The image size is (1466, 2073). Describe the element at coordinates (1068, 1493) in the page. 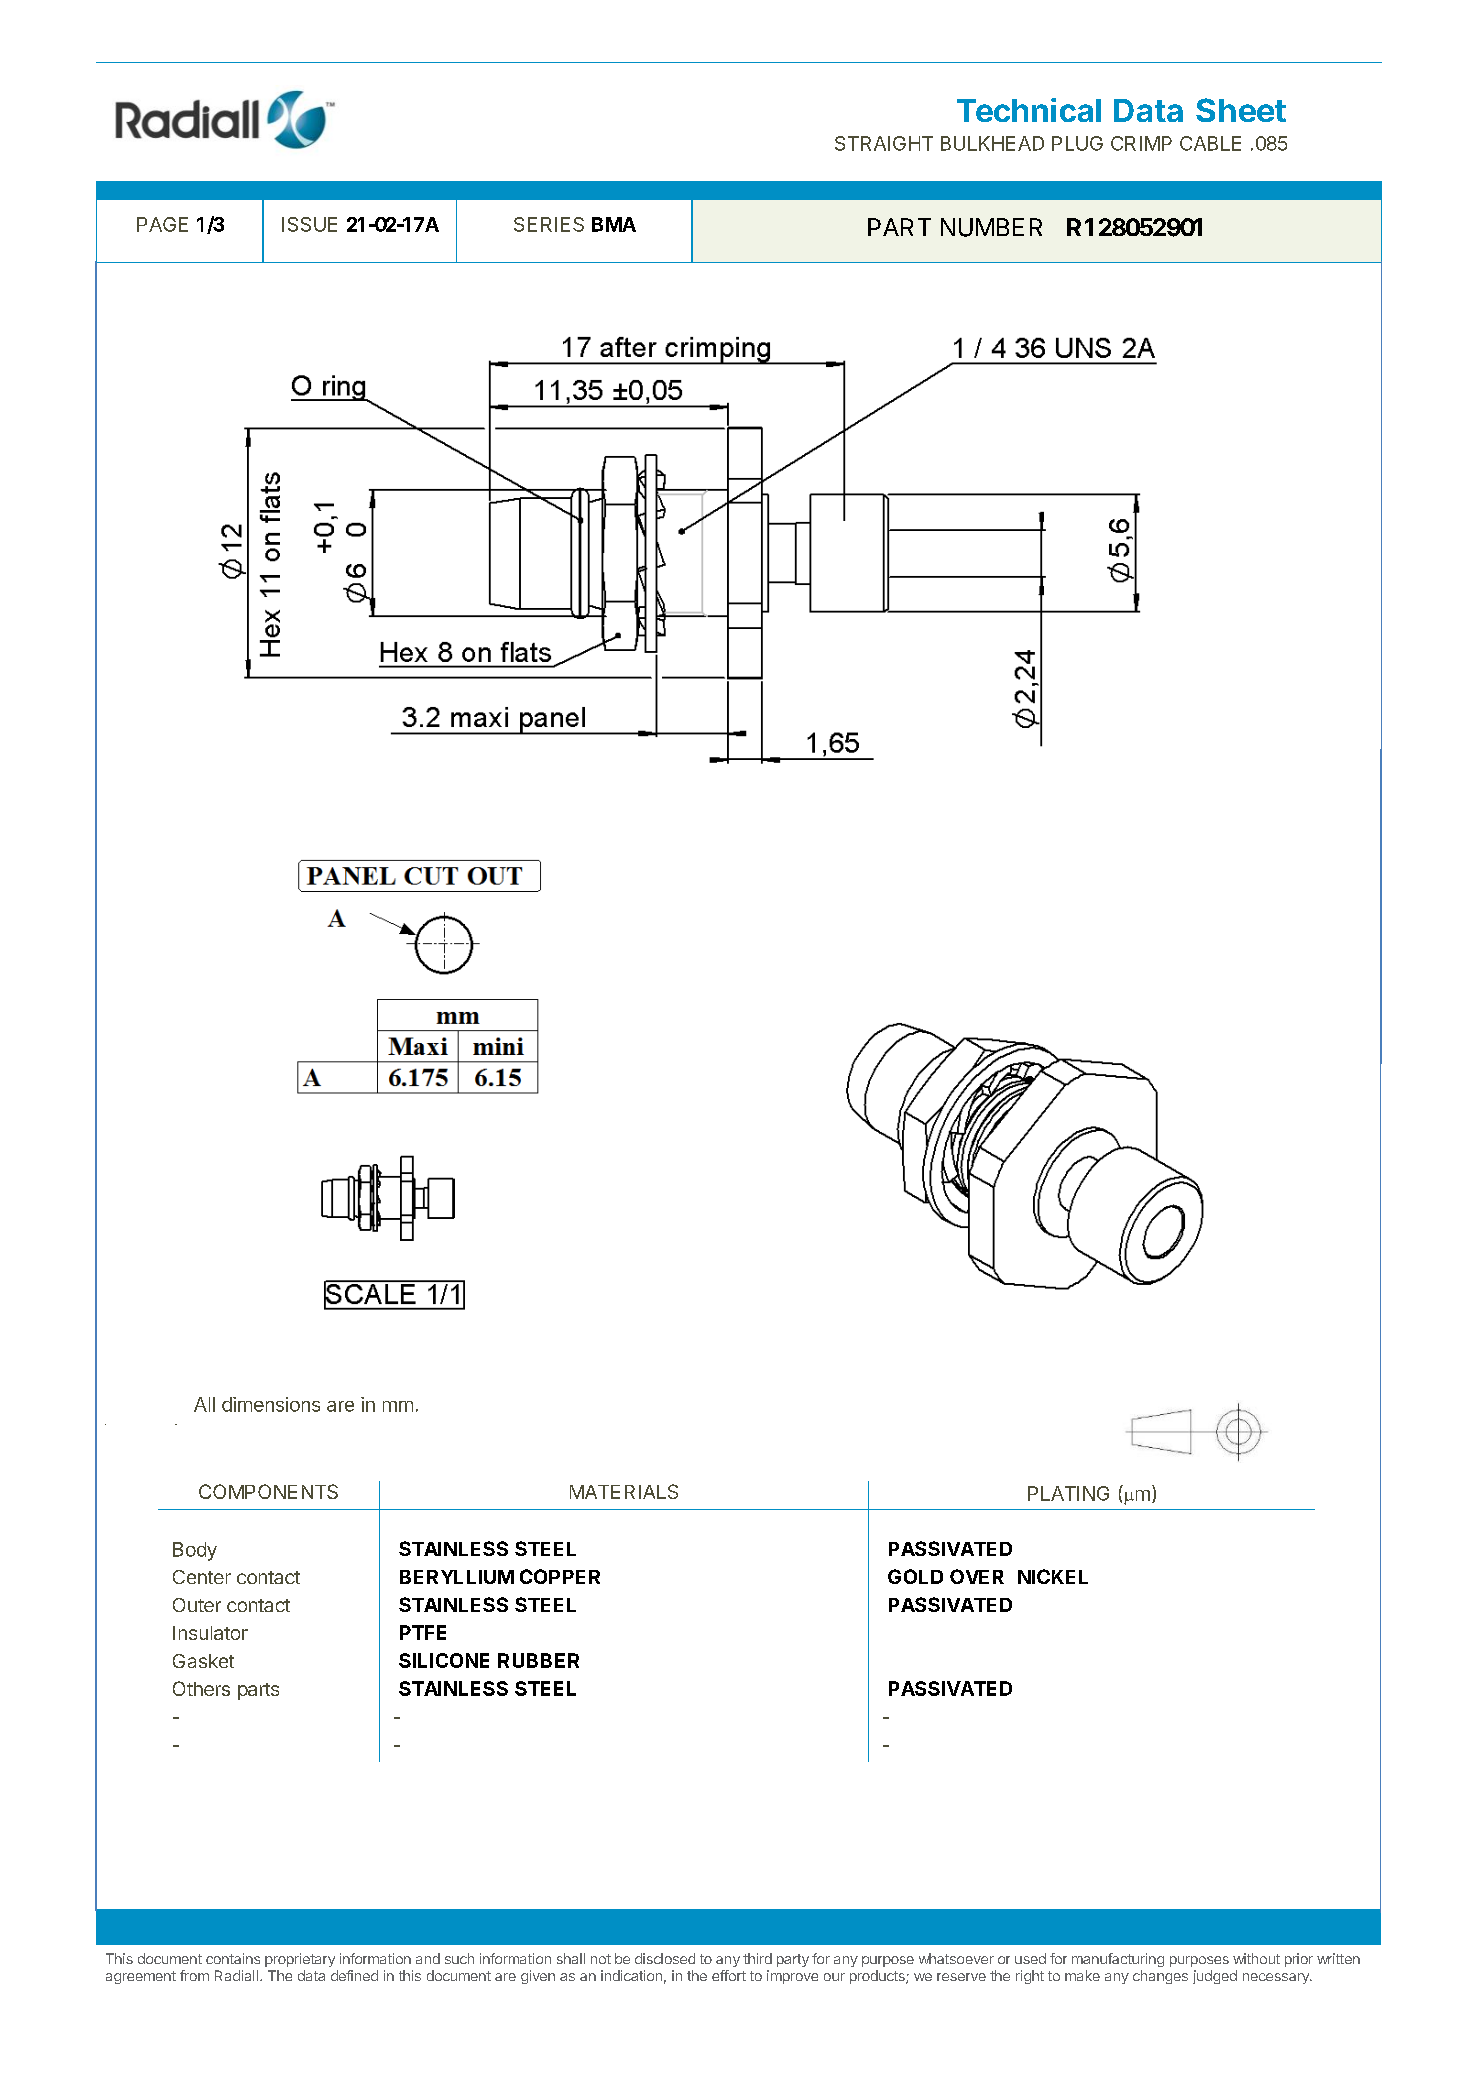

I see `PLATING` at that location.
